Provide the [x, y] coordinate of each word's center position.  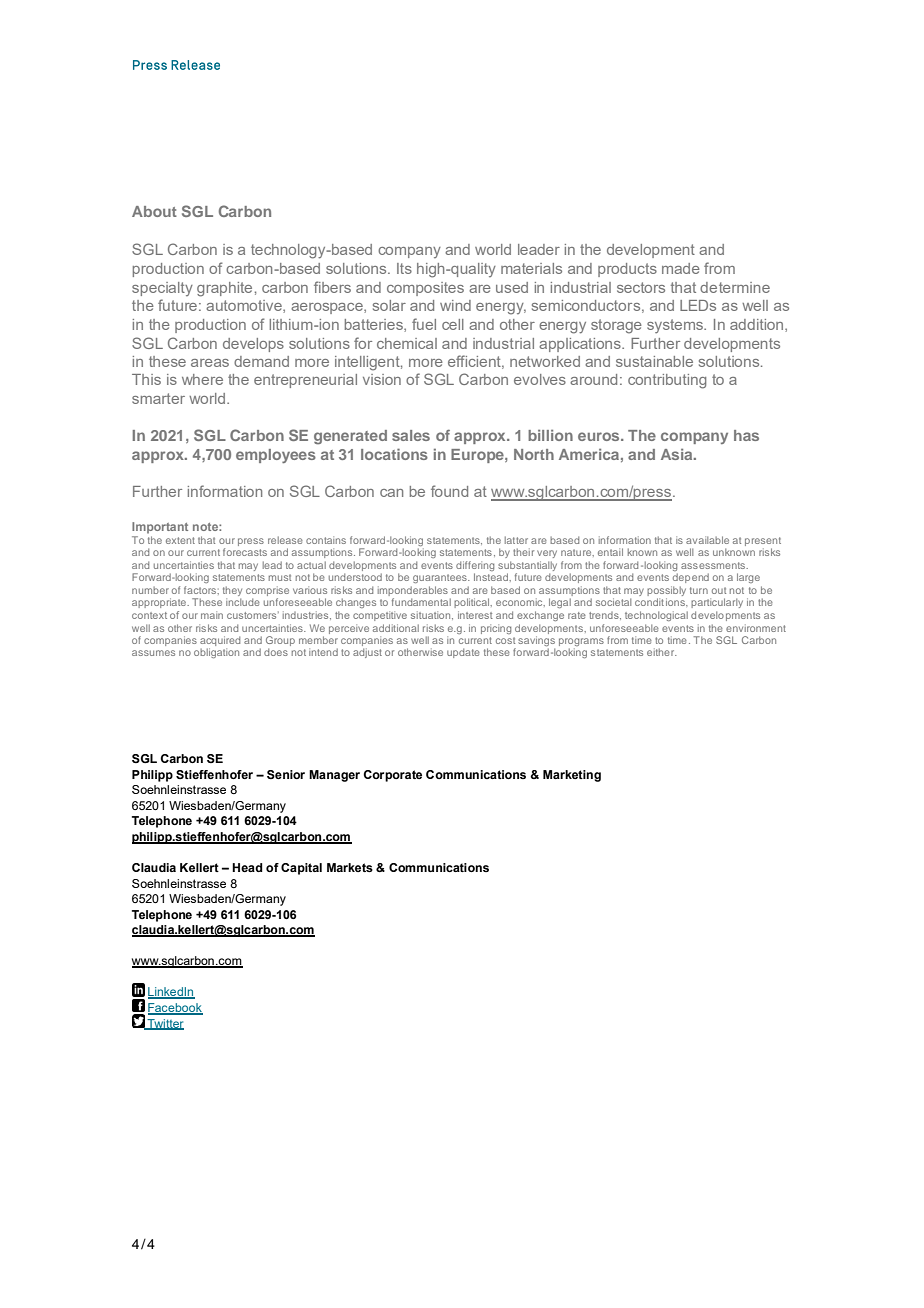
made [681, 268]
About [154, 211]
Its [404, 268]
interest [475, 615]
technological [656, 616]
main [212, 615]
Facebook [175, 1009]
